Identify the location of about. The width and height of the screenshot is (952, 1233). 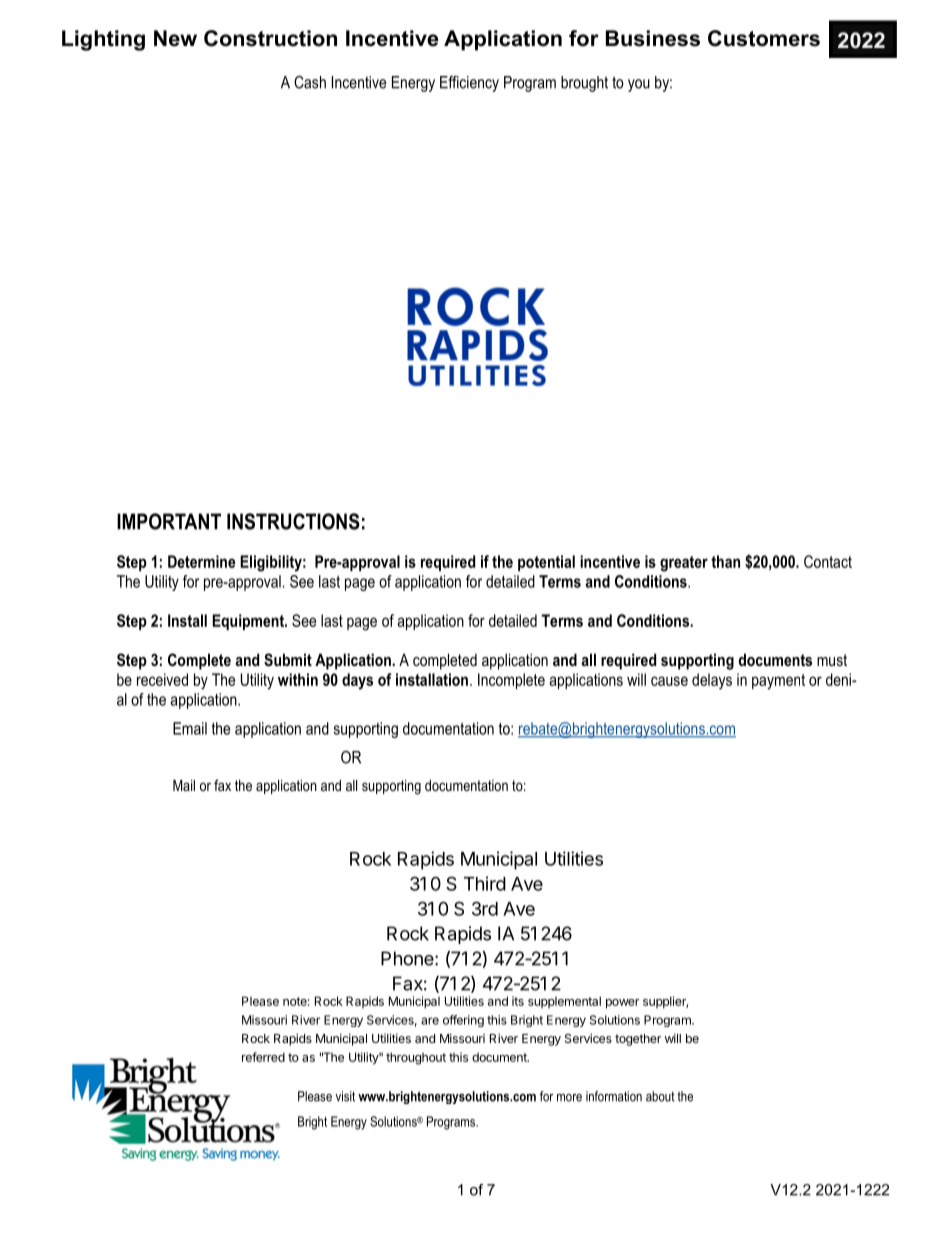
(660, 1096).
